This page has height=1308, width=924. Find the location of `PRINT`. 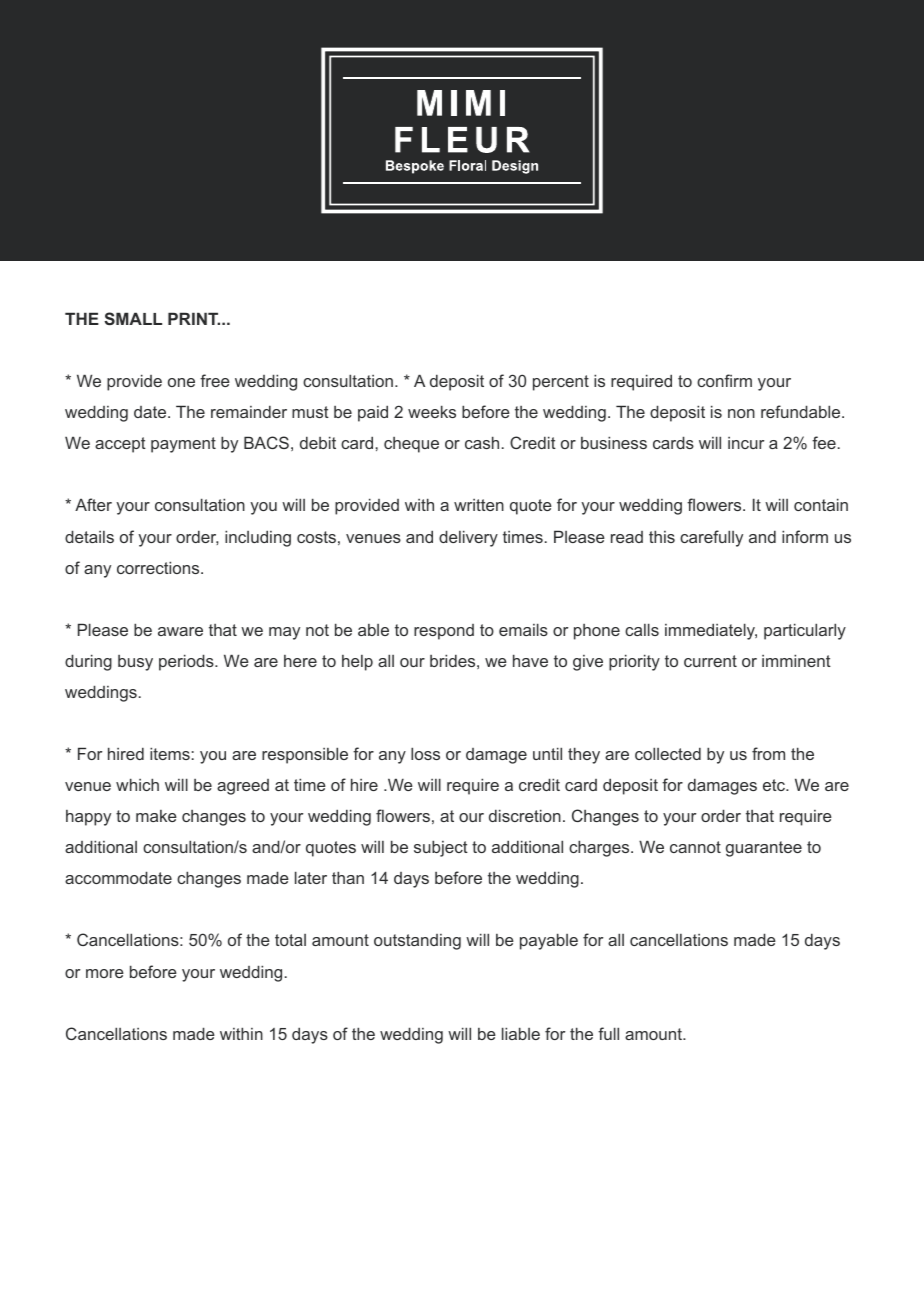

PRINT is located at coordinates (194, 318).
